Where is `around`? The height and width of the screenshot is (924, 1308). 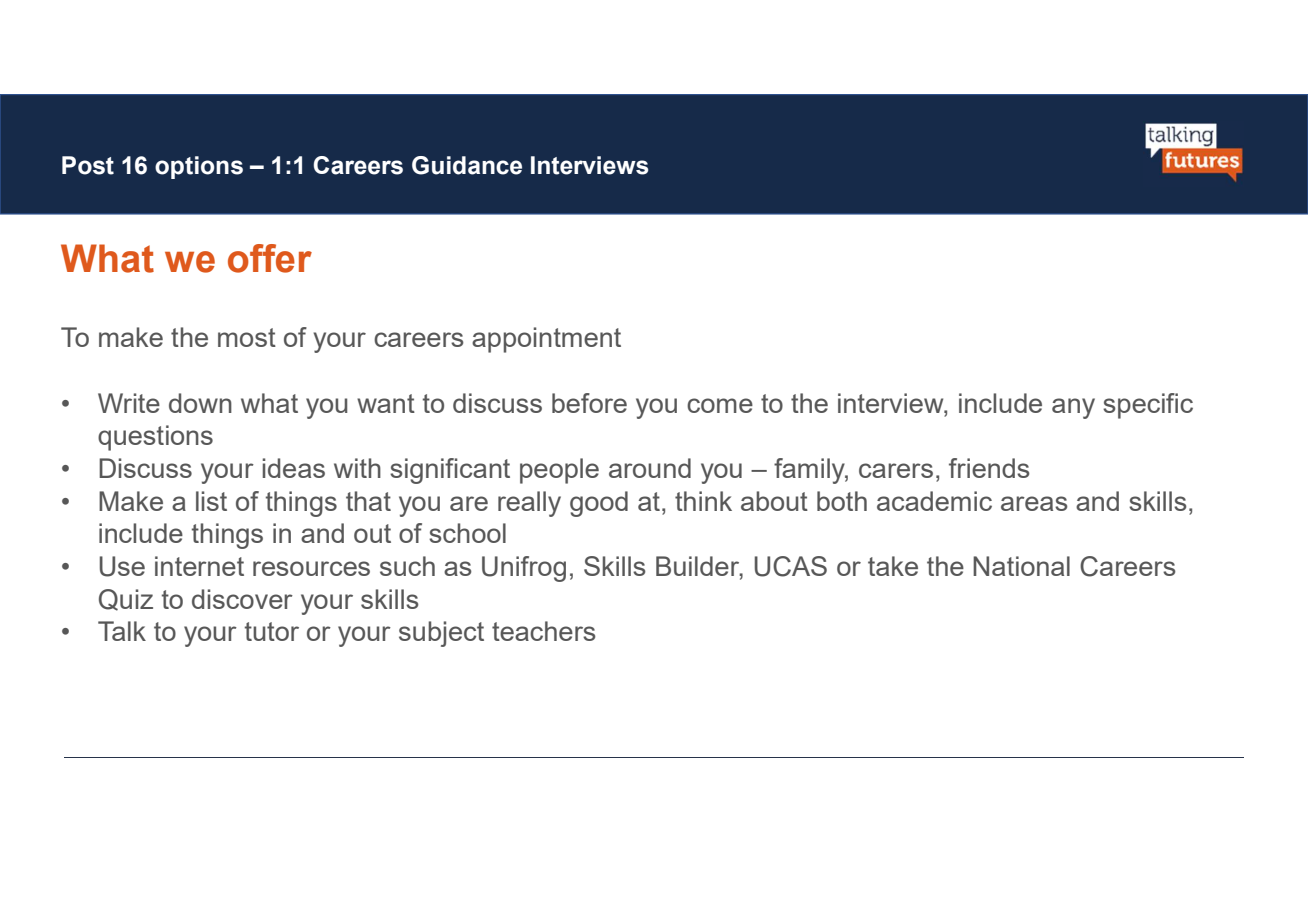 around is located at coordinates (650, 468).
